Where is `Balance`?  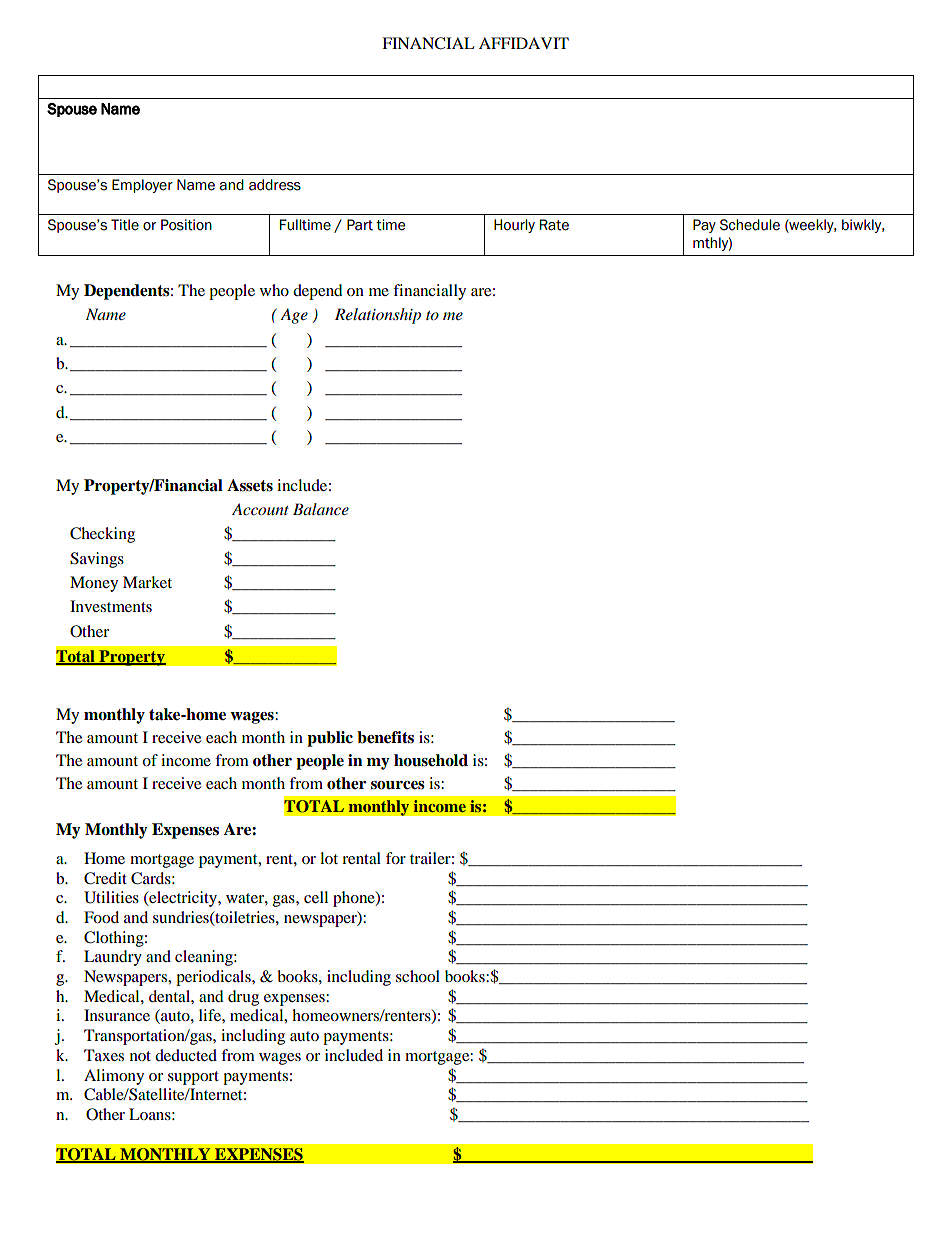
Balance is located at coordinates (321, 509).
